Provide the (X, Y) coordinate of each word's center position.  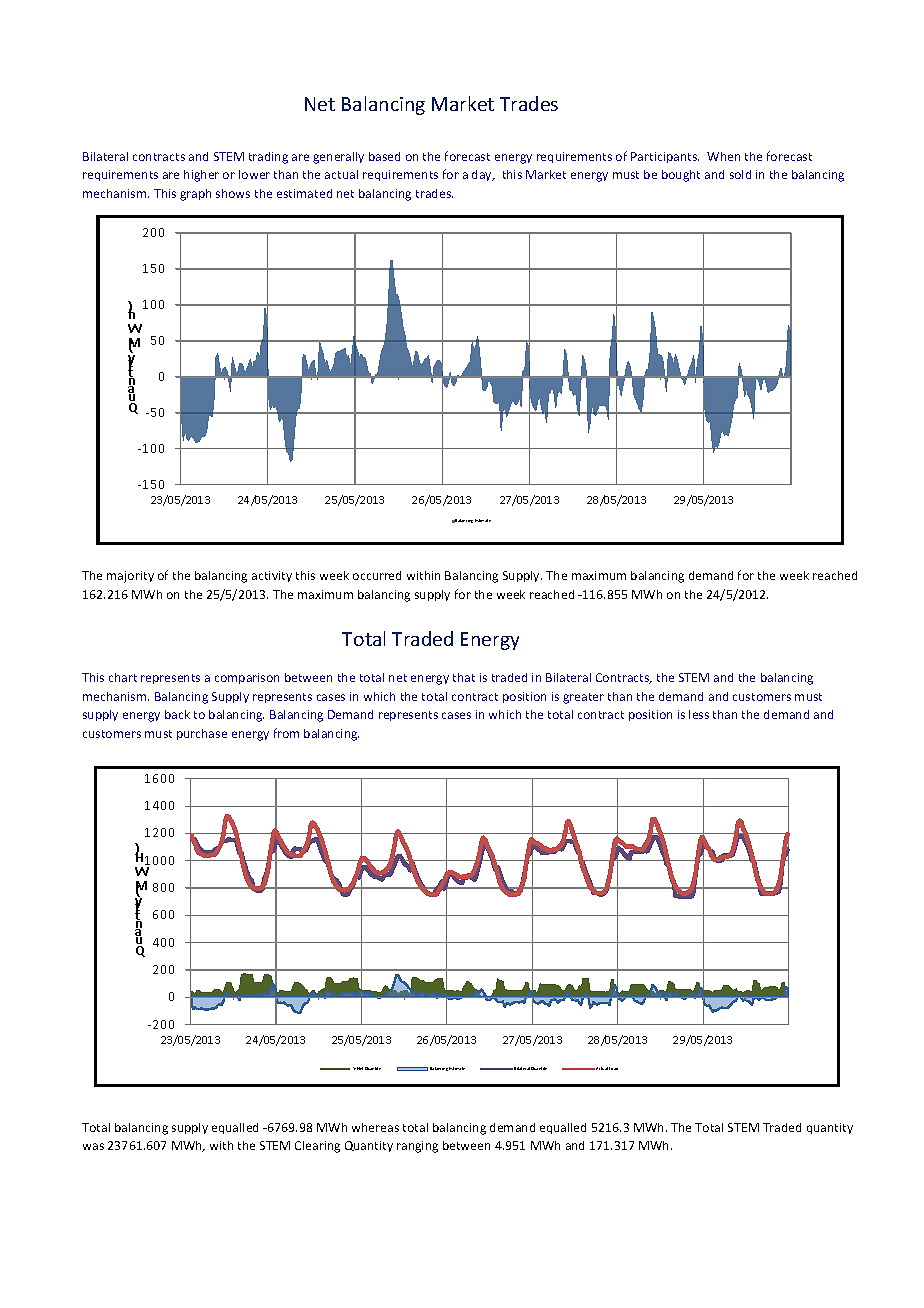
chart (123, 677)
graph (195, 195)
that (464, 677)
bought (681, 176)
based (384, 156)
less (699, 714)
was (93, 1146)
